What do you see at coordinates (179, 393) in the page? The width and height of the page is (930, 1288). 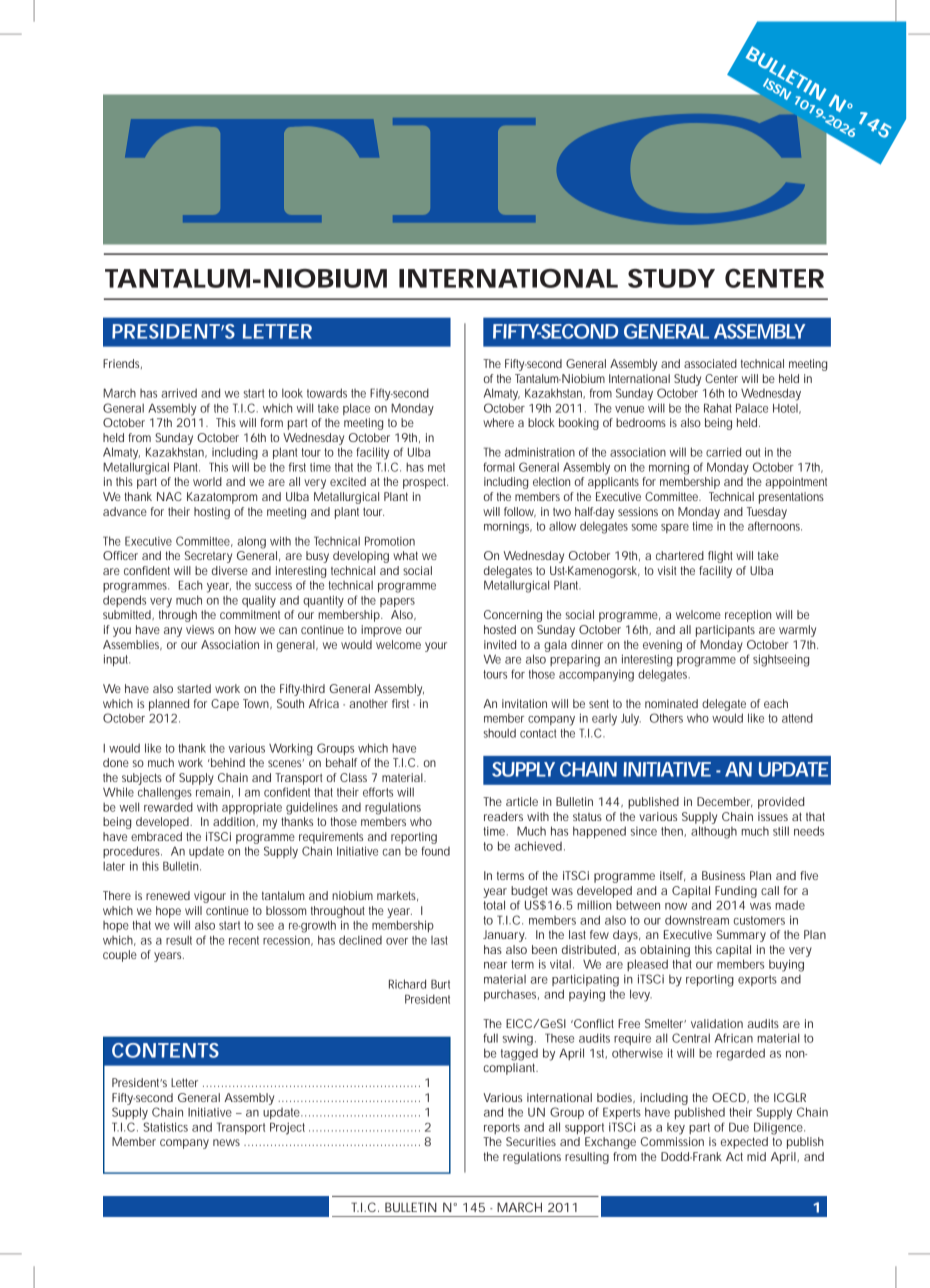 I see `arrived` at bounding box center [179, 393].
